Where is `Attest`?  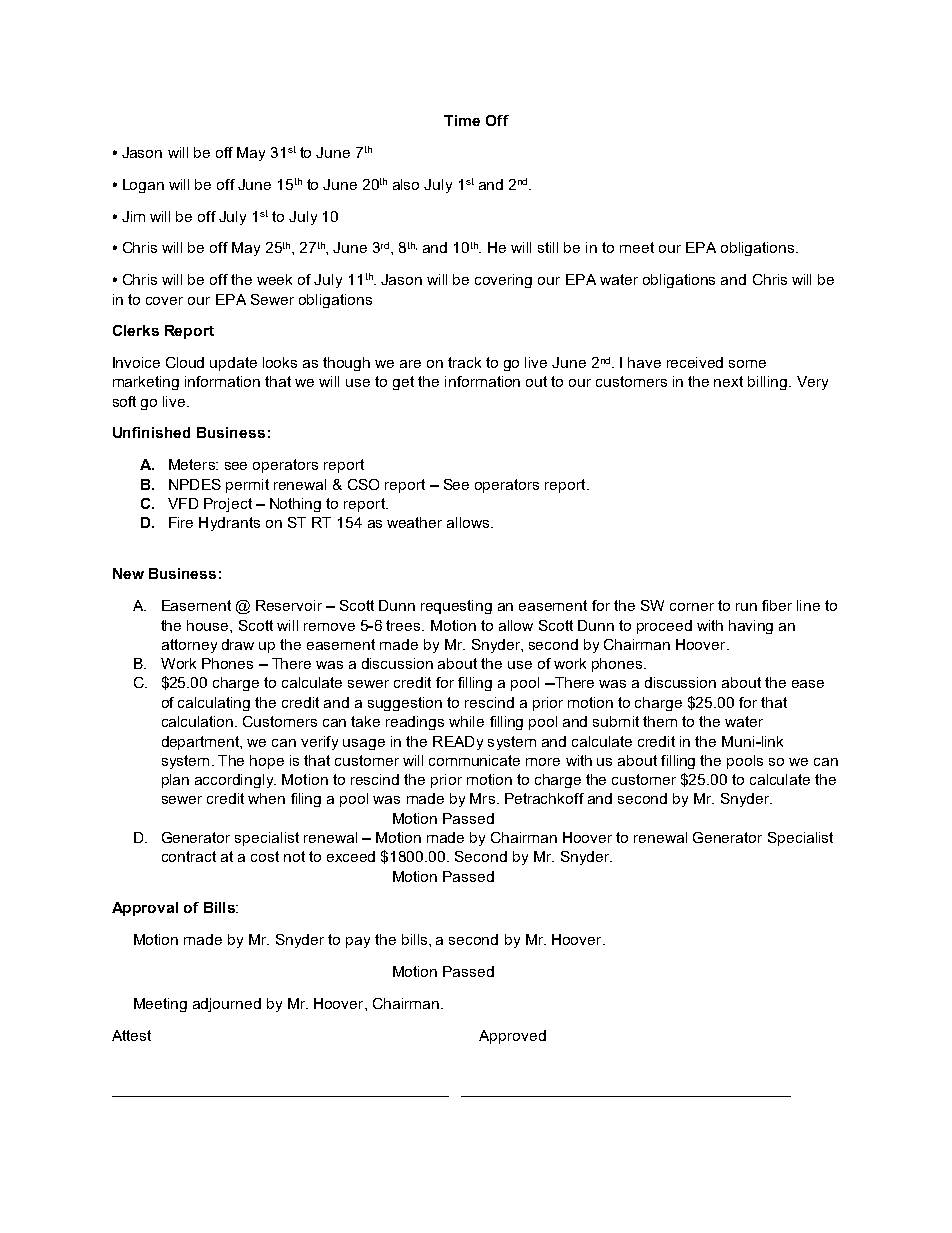
Attest is located at coordinates (131, 1035).
